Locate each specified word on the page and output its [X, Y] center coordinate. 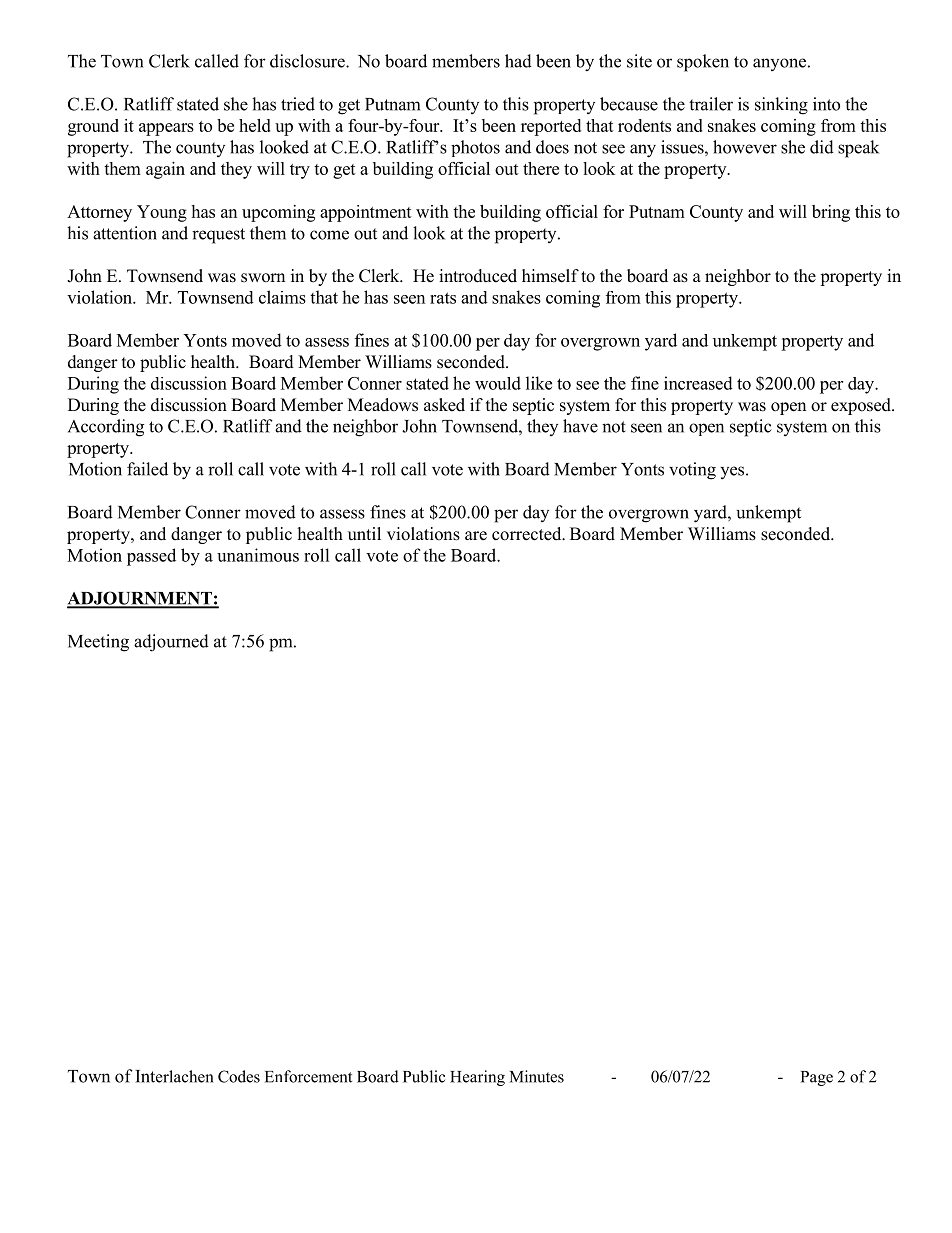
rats [443, 298]
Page [817, 1078]
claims [282, 297]
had [518, 61]
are [476, 536]
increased [698, 383]
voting [692, 471]
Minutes [537, 1076]
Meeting [98, 643]
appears [166, 129]
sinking [781, 106]
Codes [239, 1076]
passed [151, 557]
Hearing [477, 1078]
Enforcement [308, 1076]
